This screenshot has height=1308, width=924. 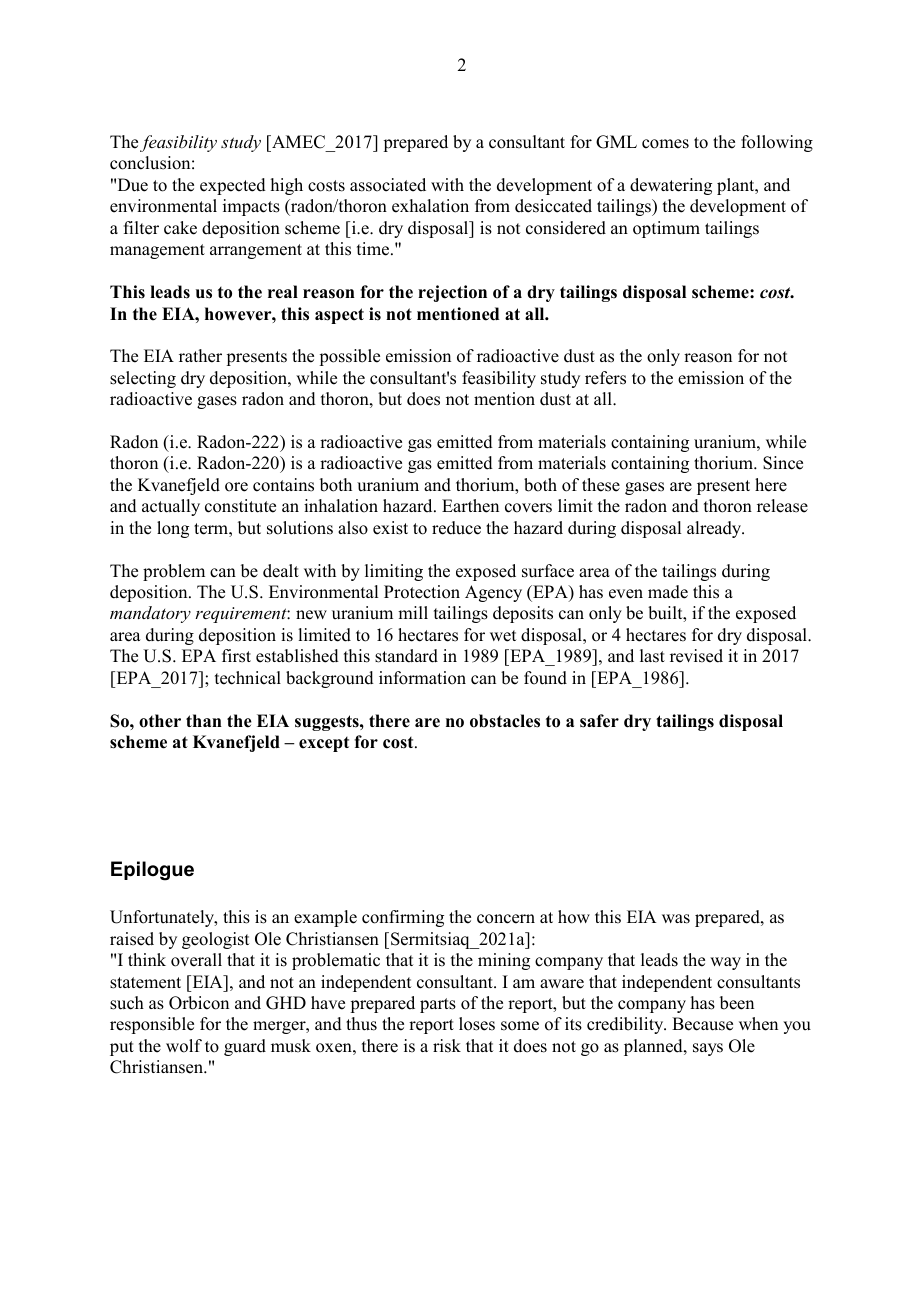 What do you see at coordinates (737, 186) in the screenshot?
I see `plant` at bounding box center [737, 186].
